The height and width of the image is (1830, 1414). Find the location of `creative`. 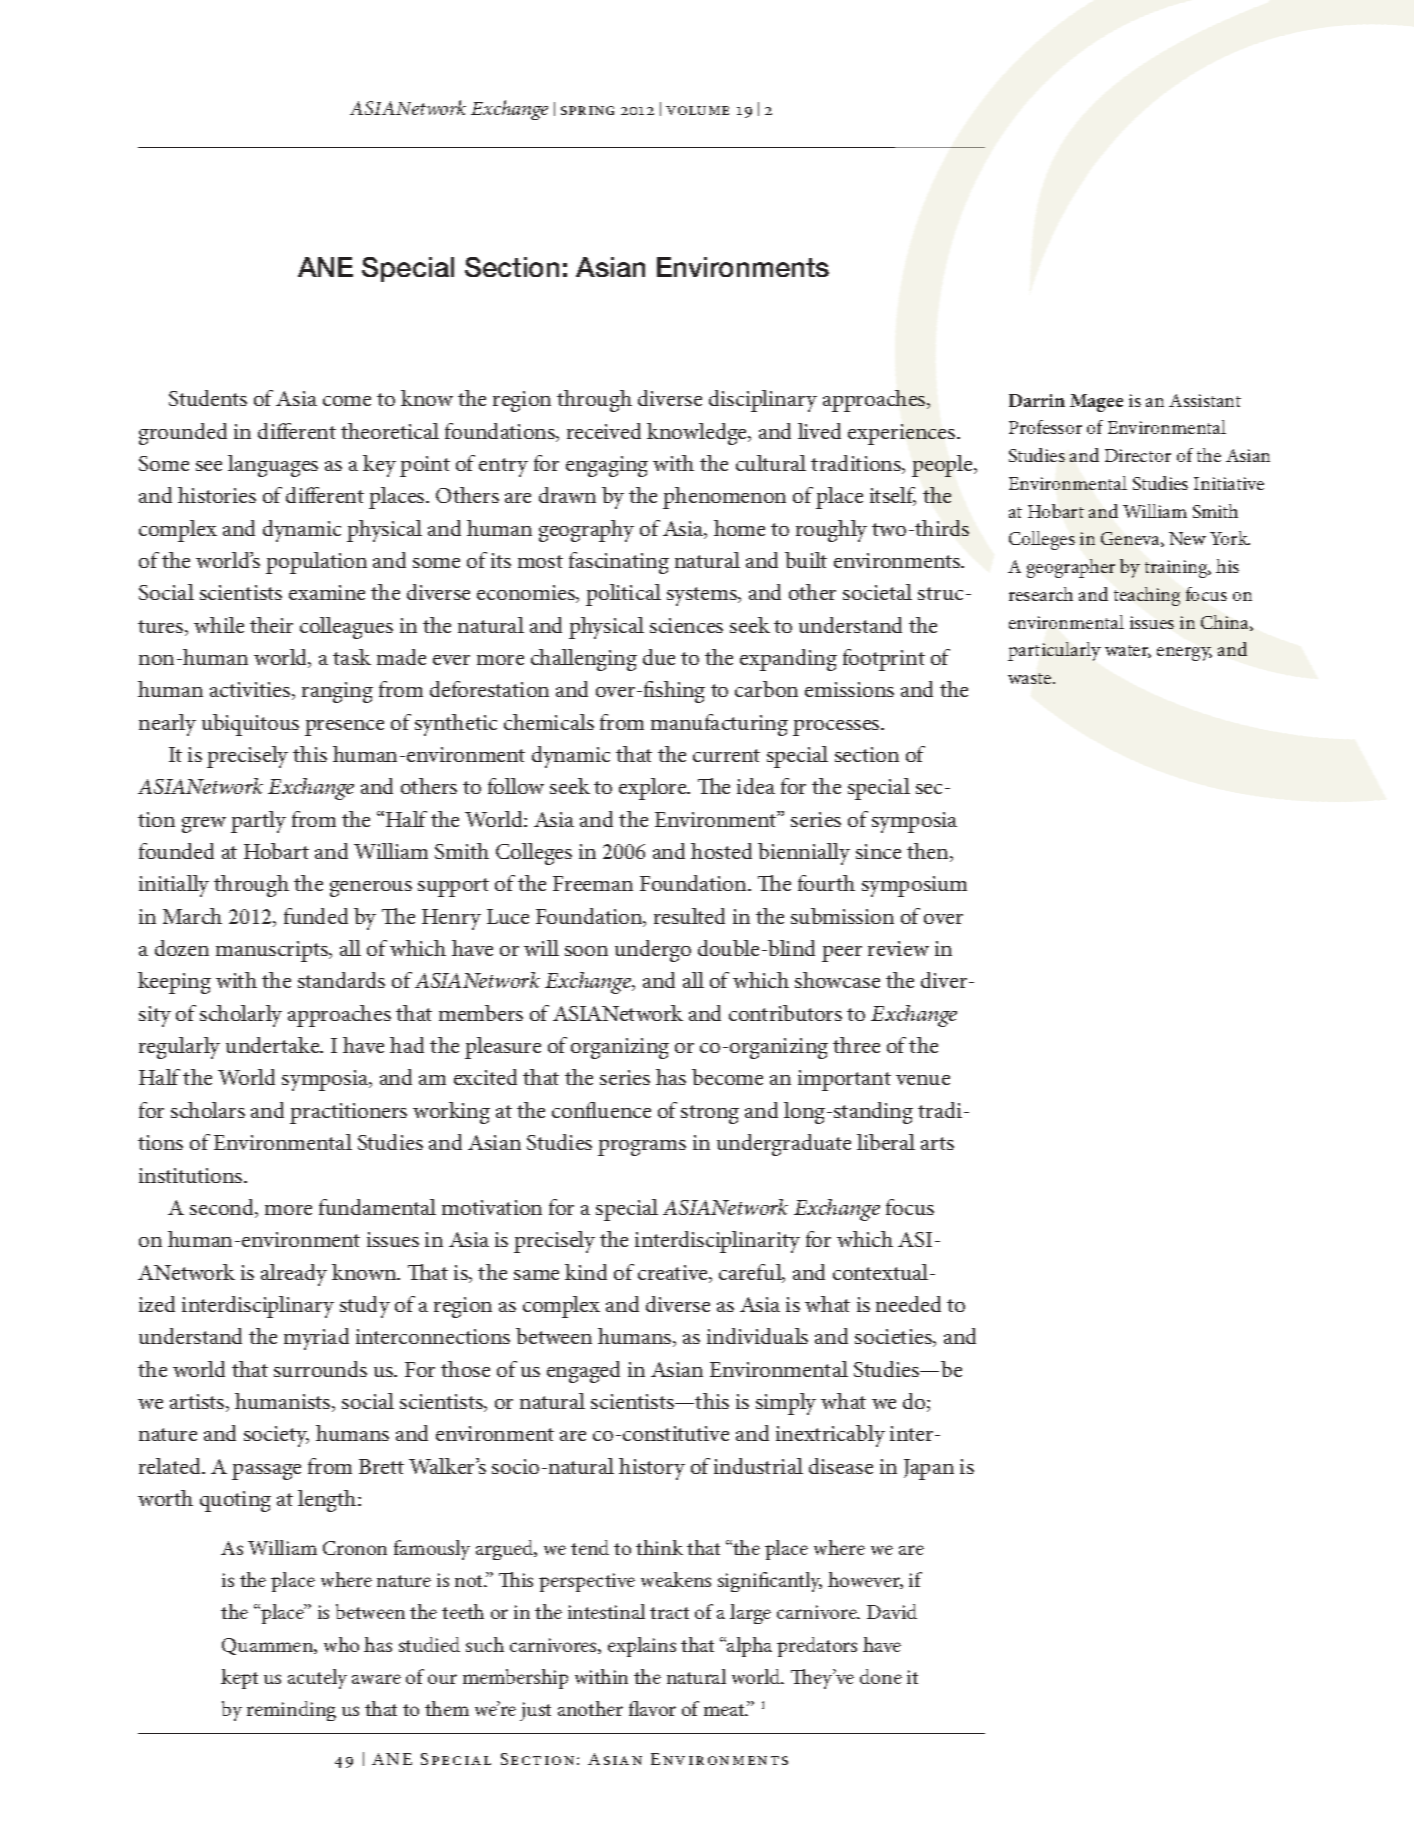

creative is located at coordinates (674, 1274).
